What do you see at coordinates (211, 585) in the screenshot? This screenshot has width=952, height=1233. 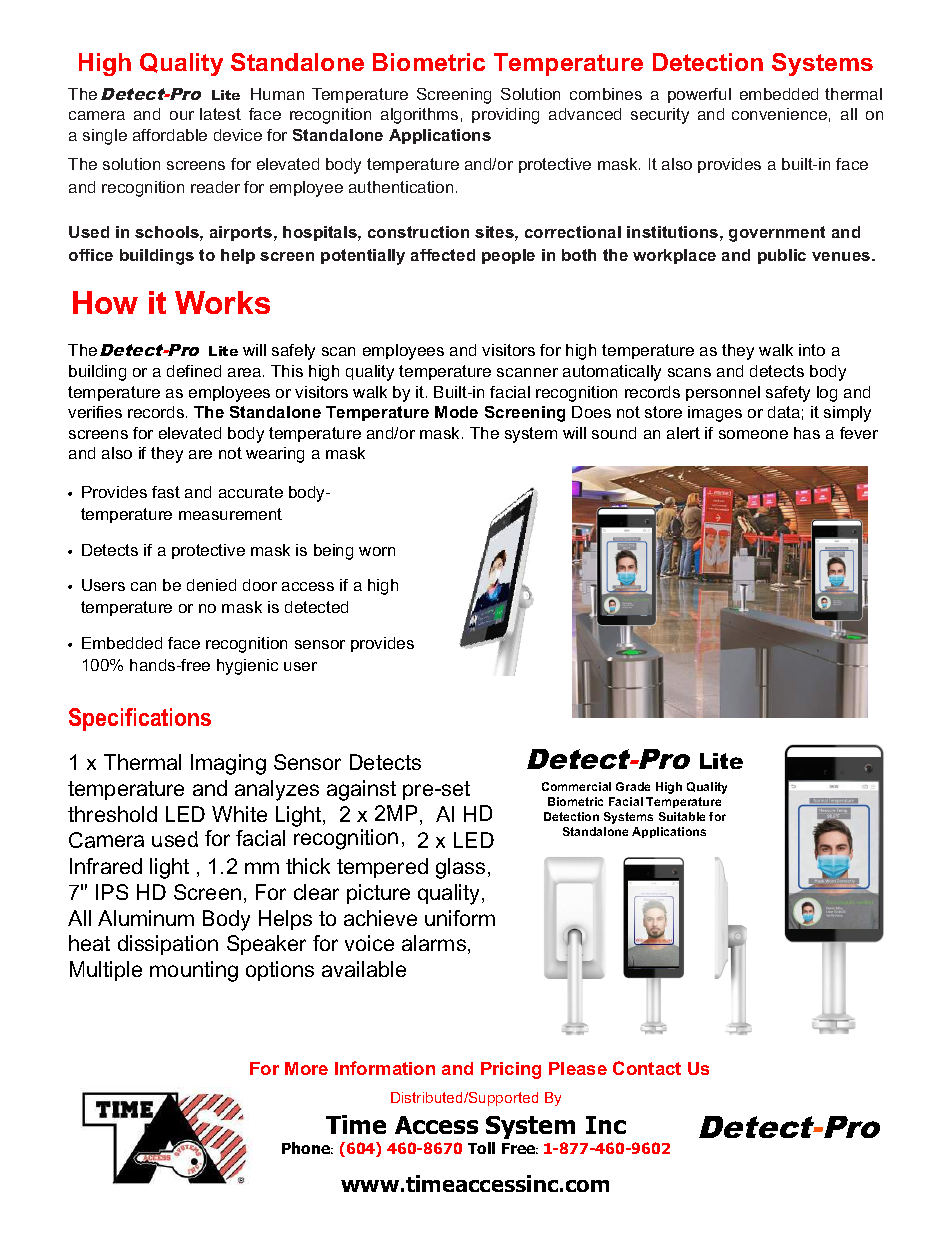 I see `denied` at bounding box center [211, 585].
